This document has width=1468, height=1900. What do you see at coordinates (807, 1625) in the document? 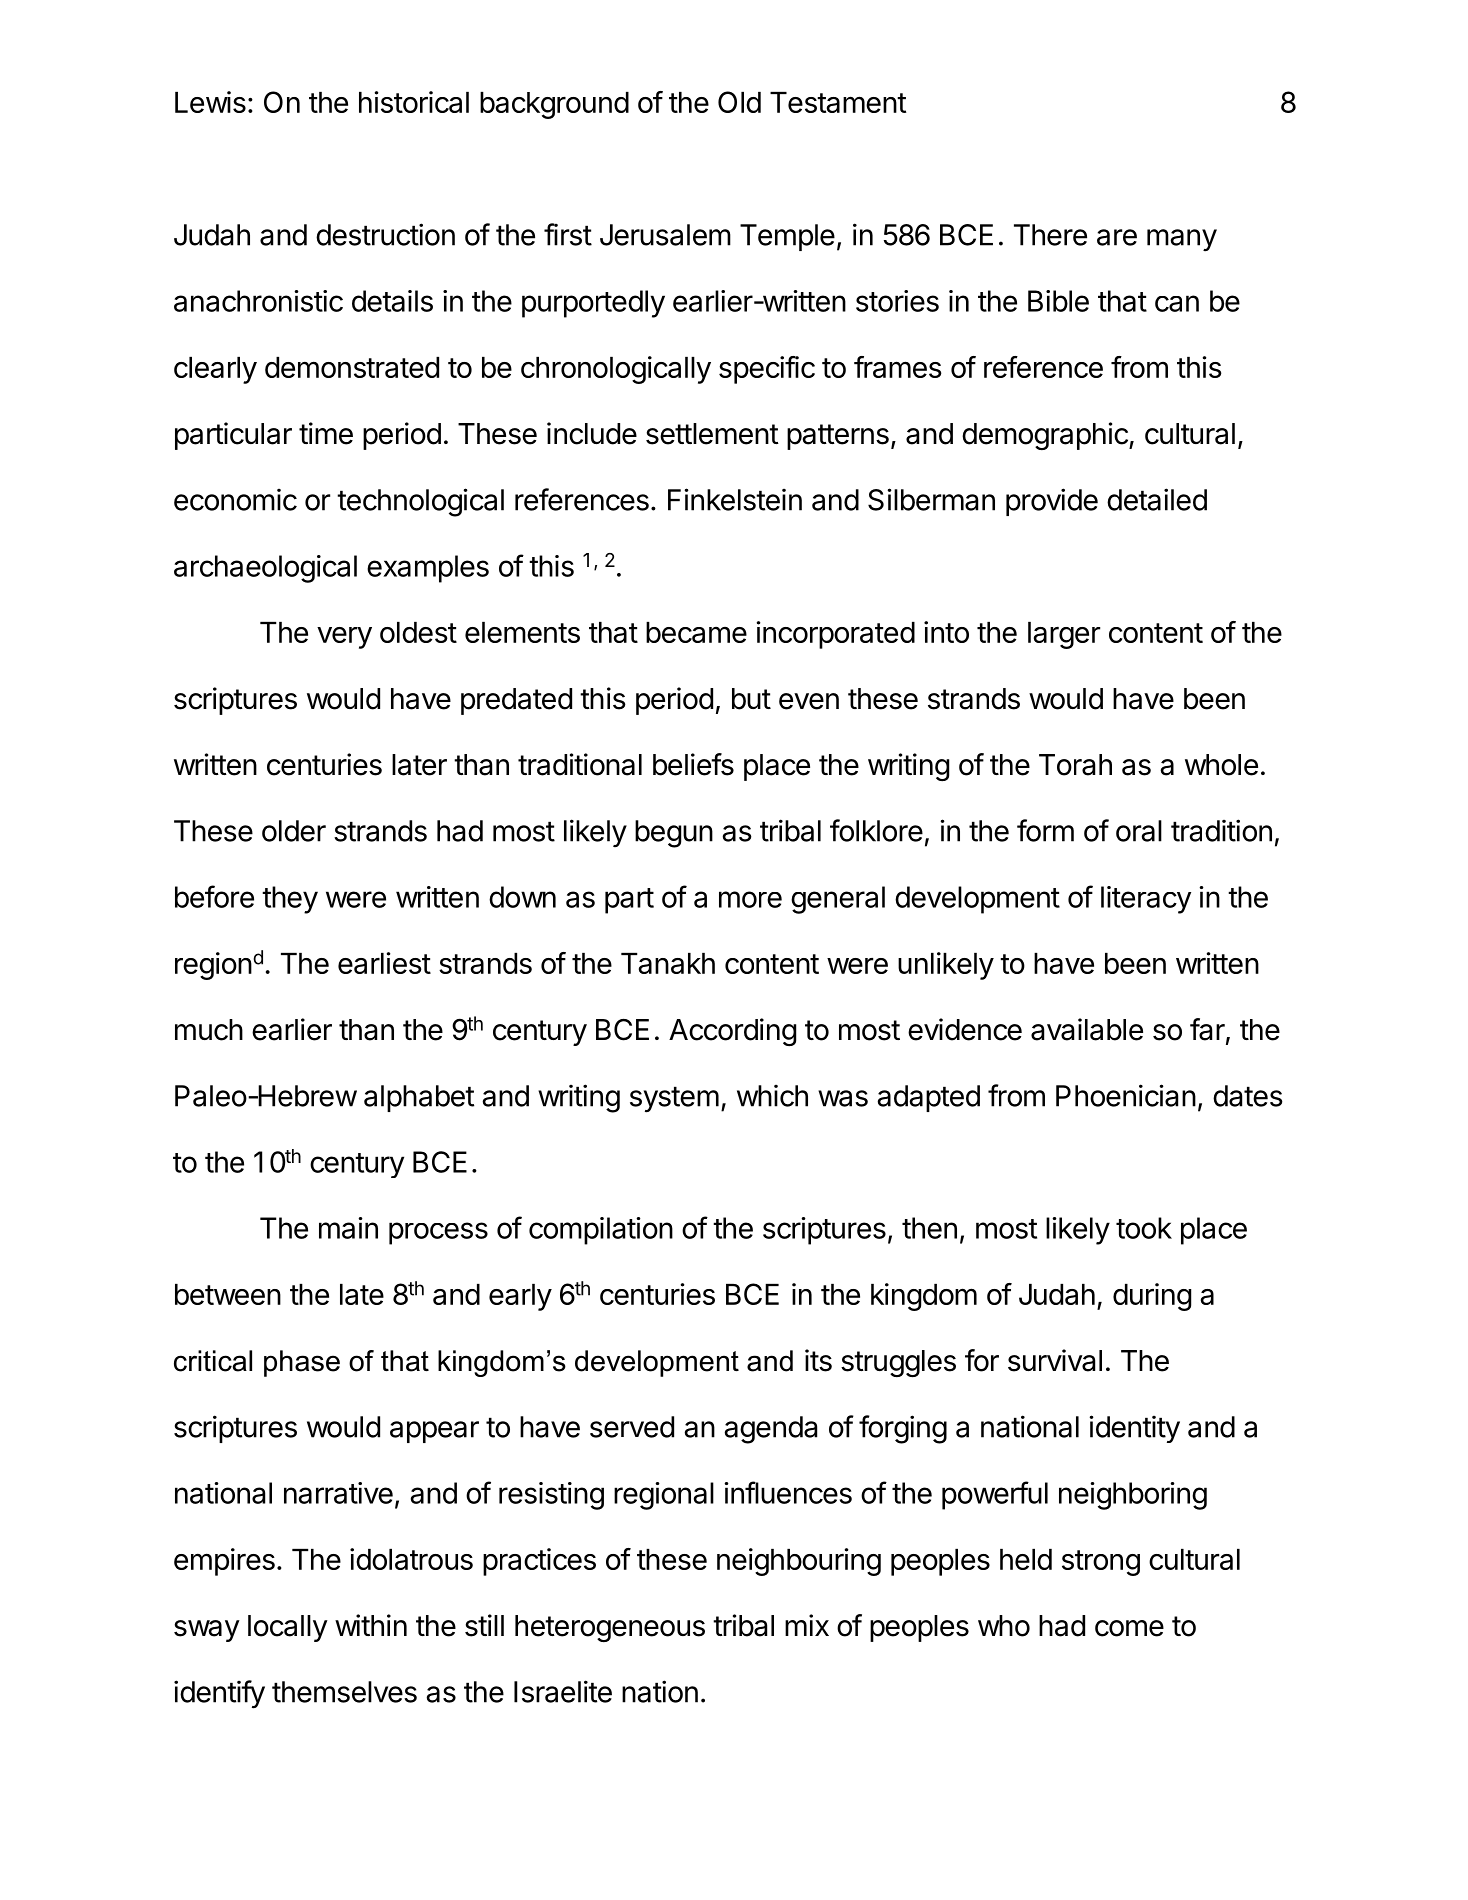
I see `mix` at bounding box center [807, 1625].
